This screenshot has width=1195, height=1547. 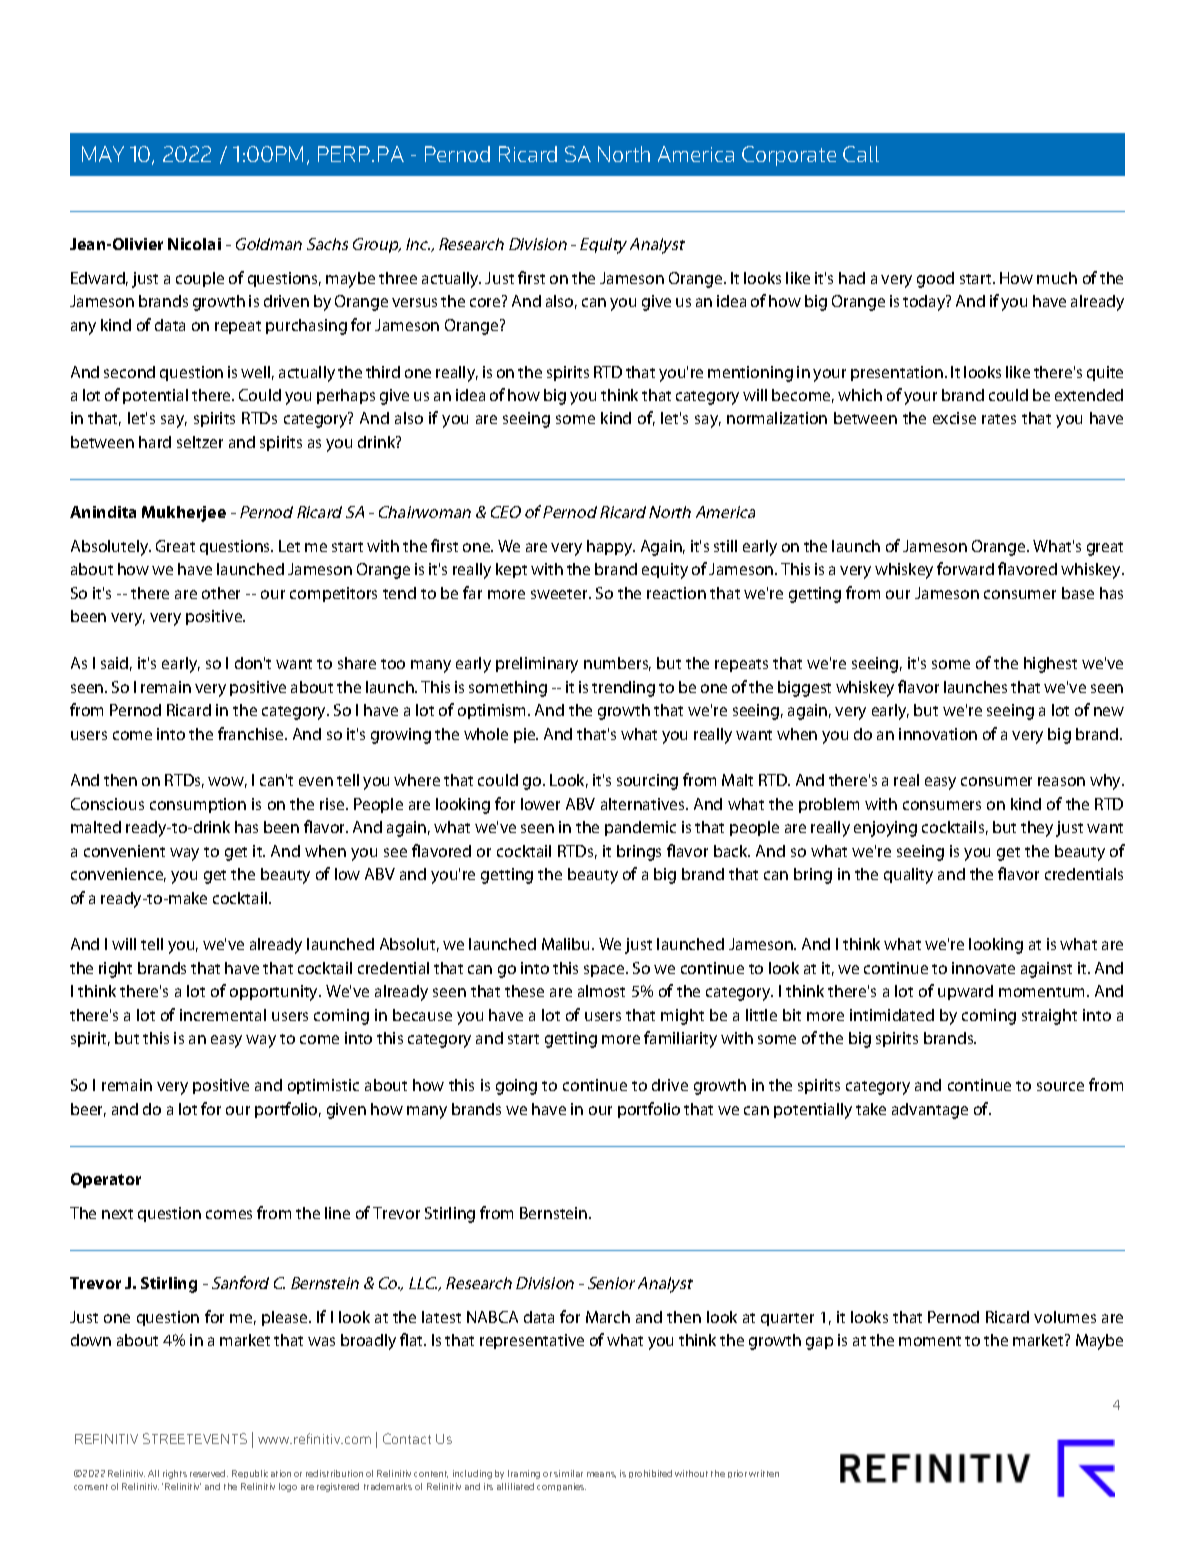 I want to click on Corporate, so click(x=789, y=156).
